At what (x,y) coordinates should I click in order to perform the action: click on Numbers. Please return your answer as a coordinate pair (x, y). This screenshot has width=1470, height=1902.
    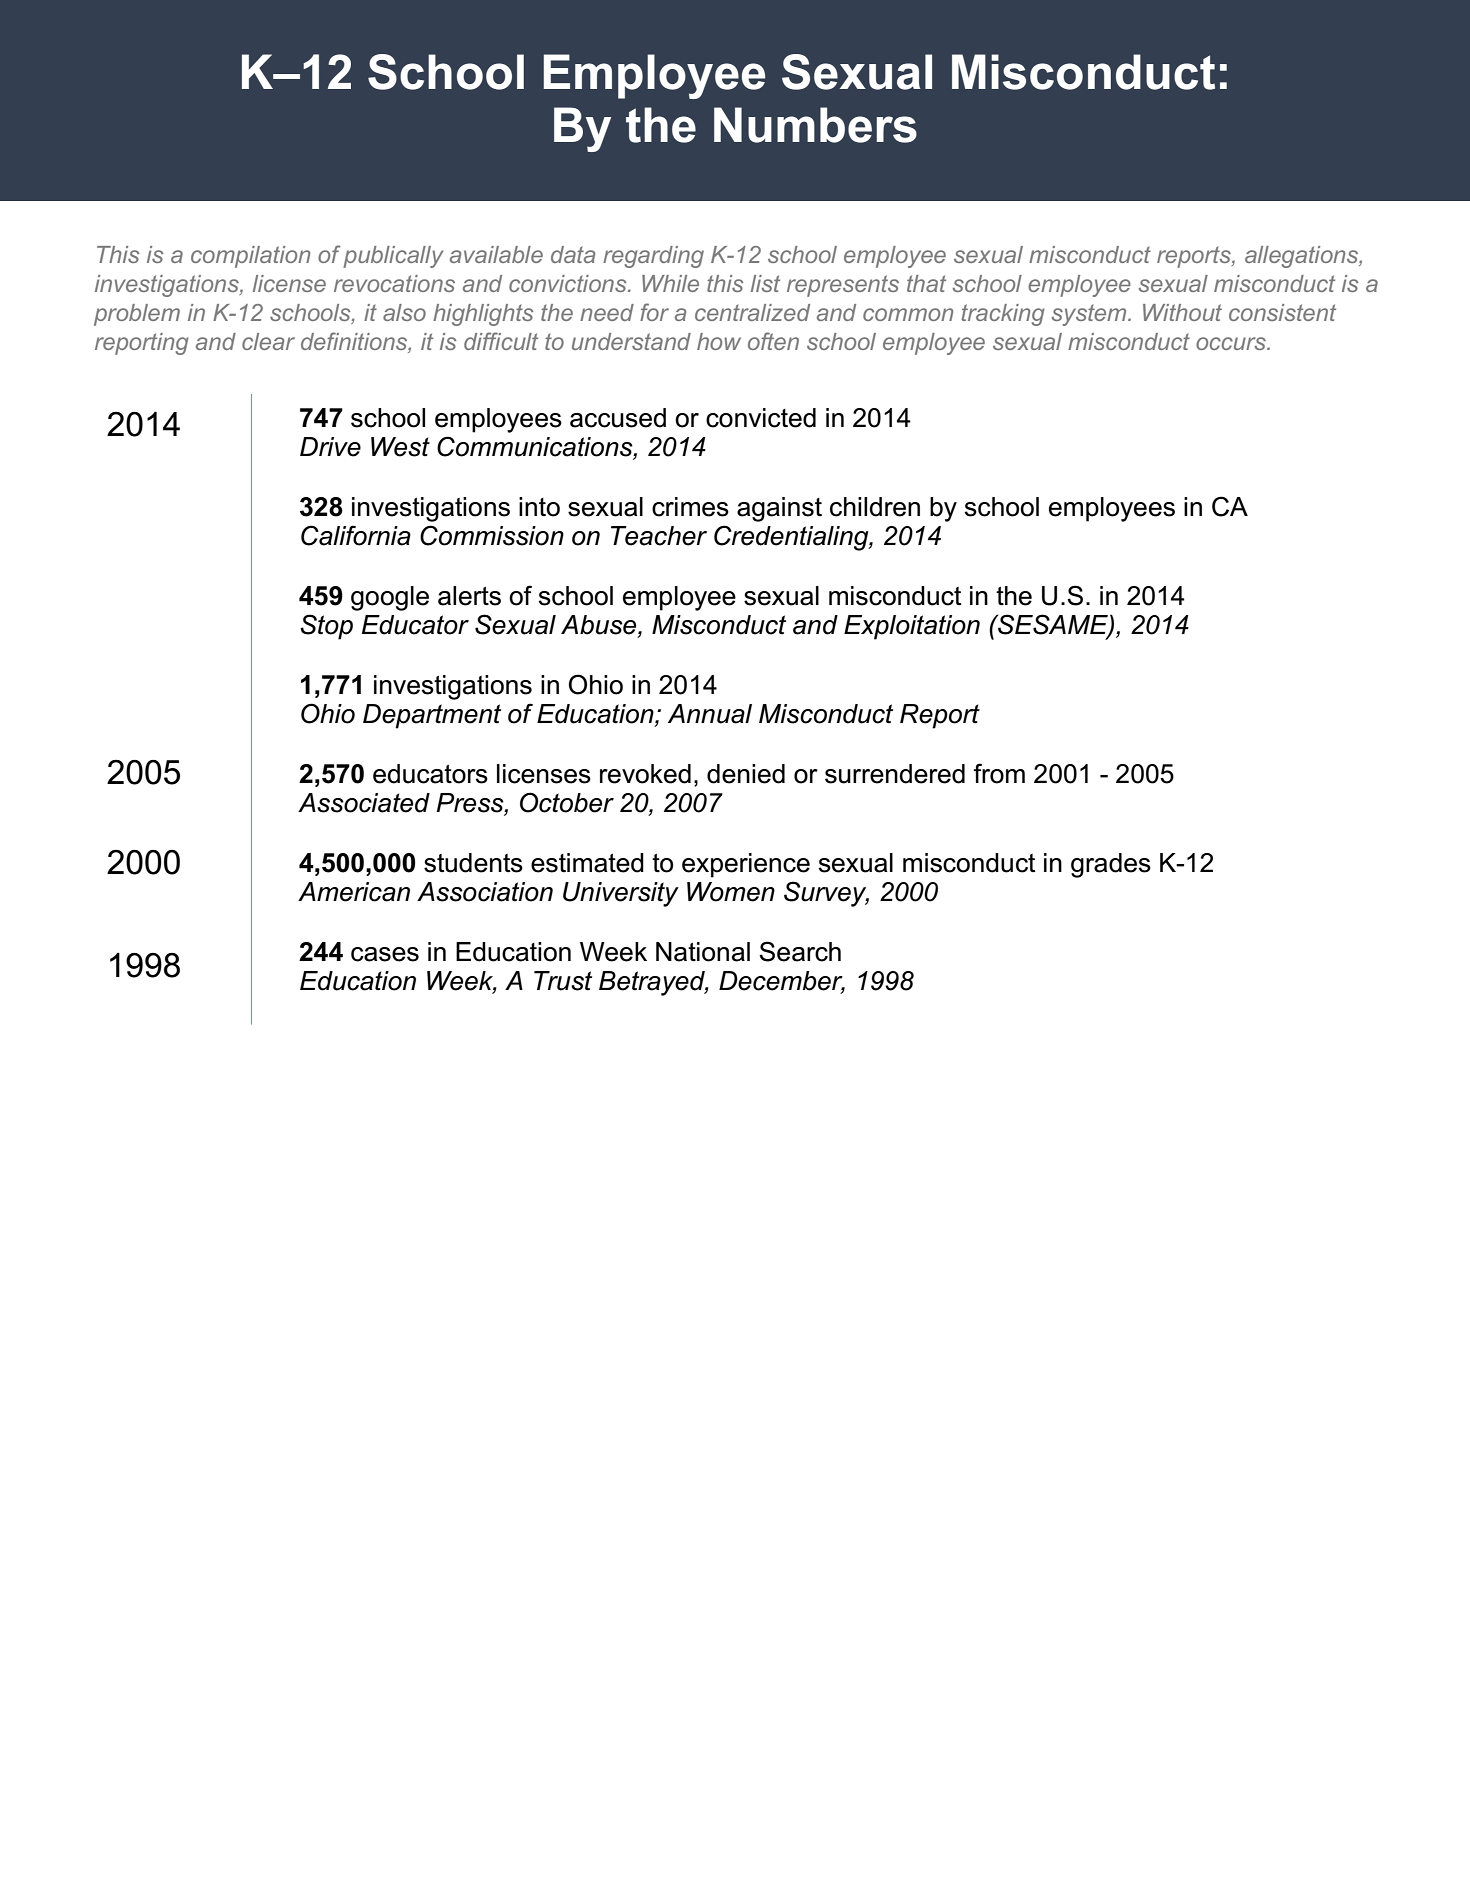
    Looking at the image, I should click on (815, 125).
